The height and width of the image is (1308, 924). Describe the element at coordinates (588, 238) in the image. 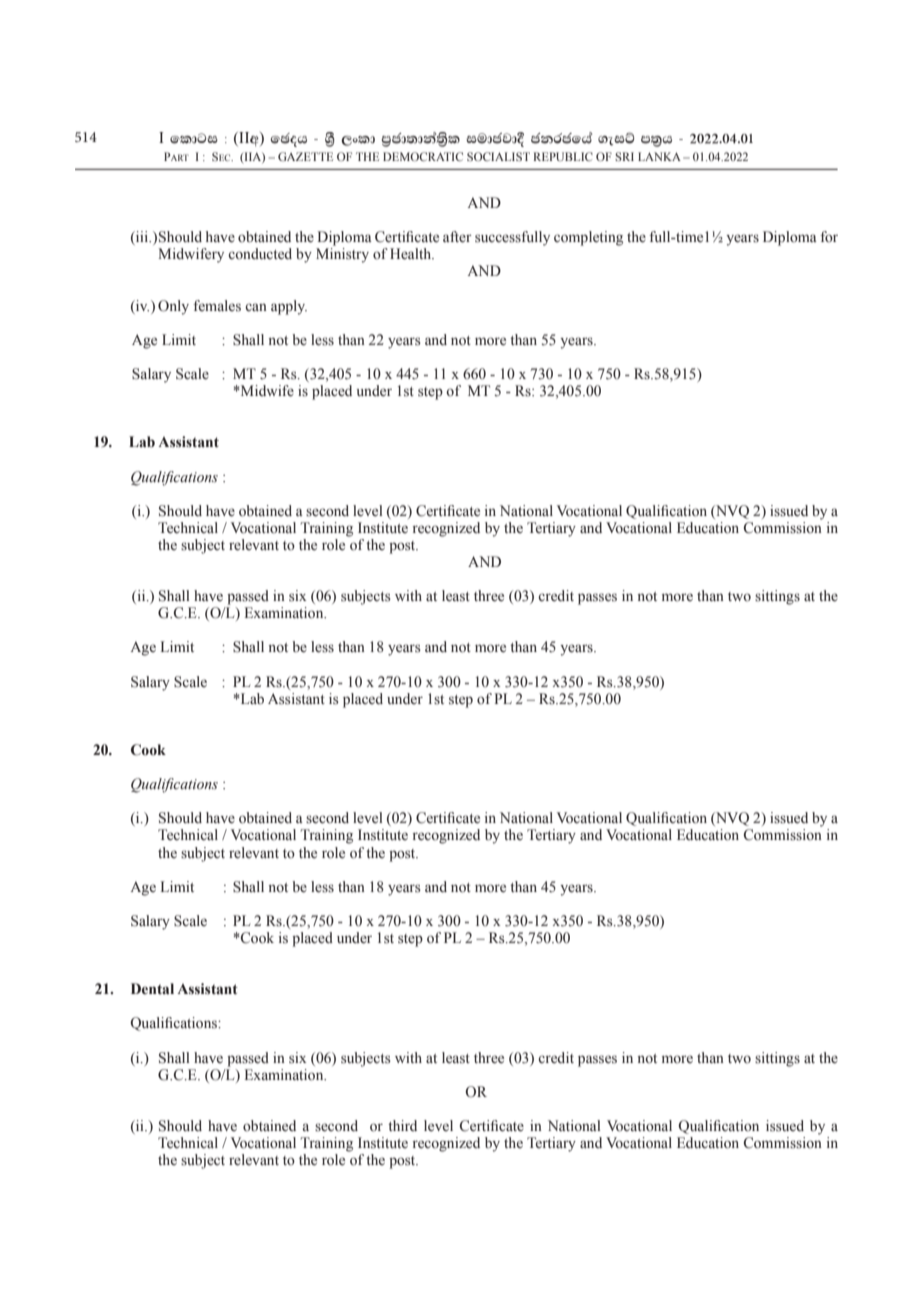

I see `completing` at that location.
